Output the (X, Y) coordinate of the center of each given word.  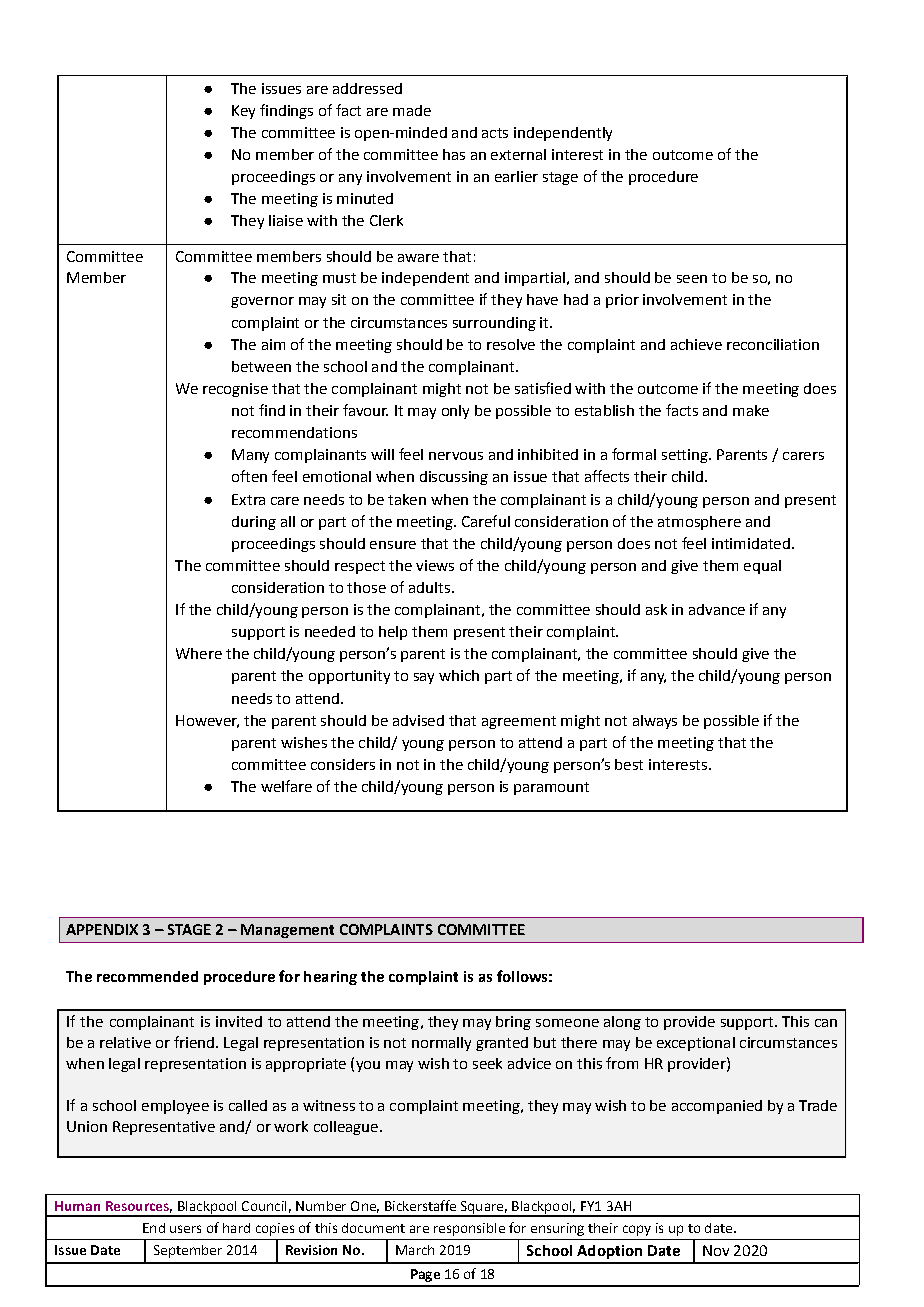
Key (243, 112)
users (185, 1229)
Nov (716, 1250)
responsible (469, 1229)
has (454, 154)
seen (692, 279)
